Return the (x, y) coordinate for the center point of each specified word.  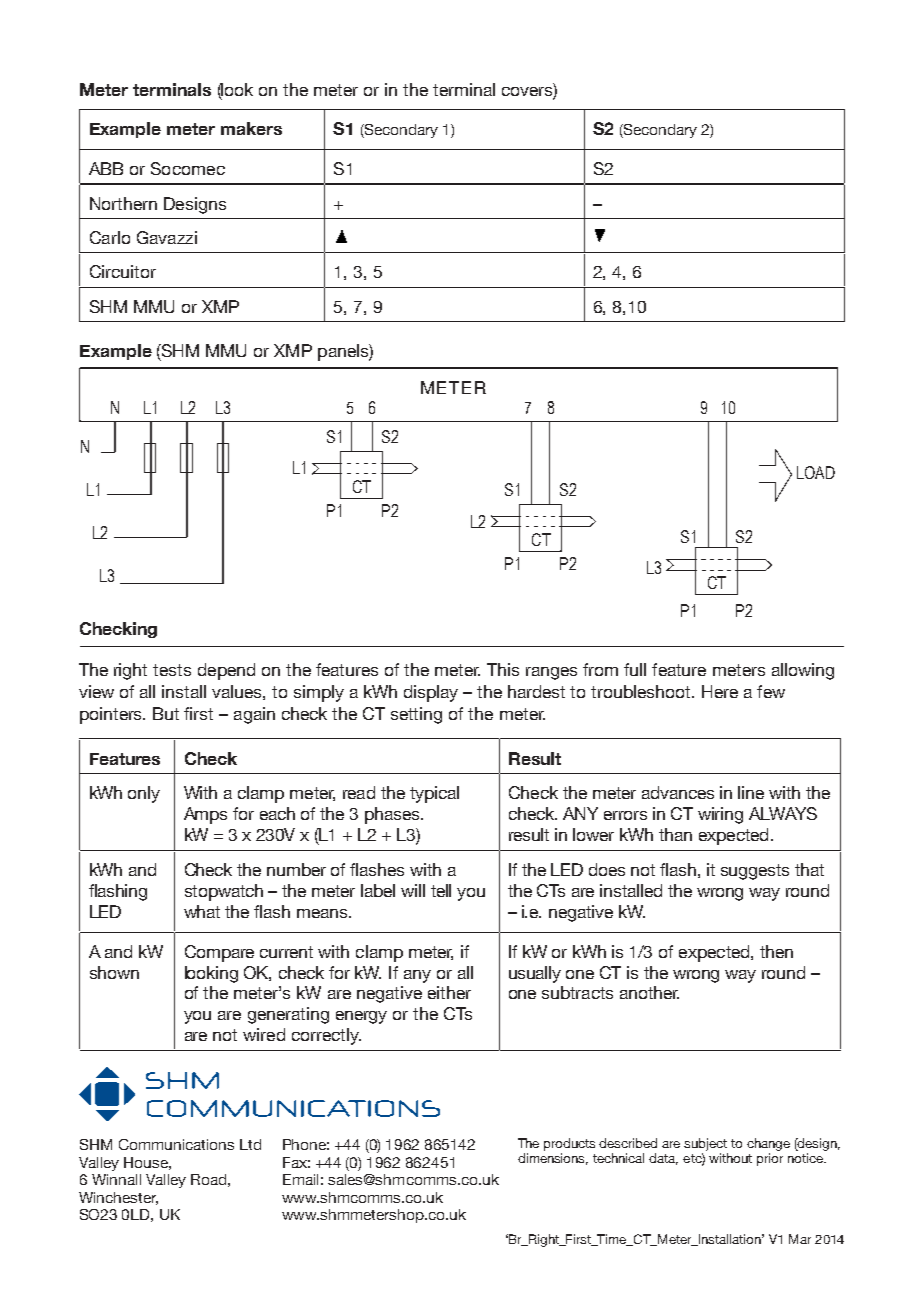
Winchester (118, 1198)
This (503, 669)
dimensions (553, 1159)
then (776, 951)
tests (172, 670)
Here (720, 691)
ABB (106, 168)
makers (251, 128)
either (449, 992)
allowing (803, 671)
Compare (219, 953)
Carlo (110, 237)
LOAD (816, 472)
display (431, 693)
